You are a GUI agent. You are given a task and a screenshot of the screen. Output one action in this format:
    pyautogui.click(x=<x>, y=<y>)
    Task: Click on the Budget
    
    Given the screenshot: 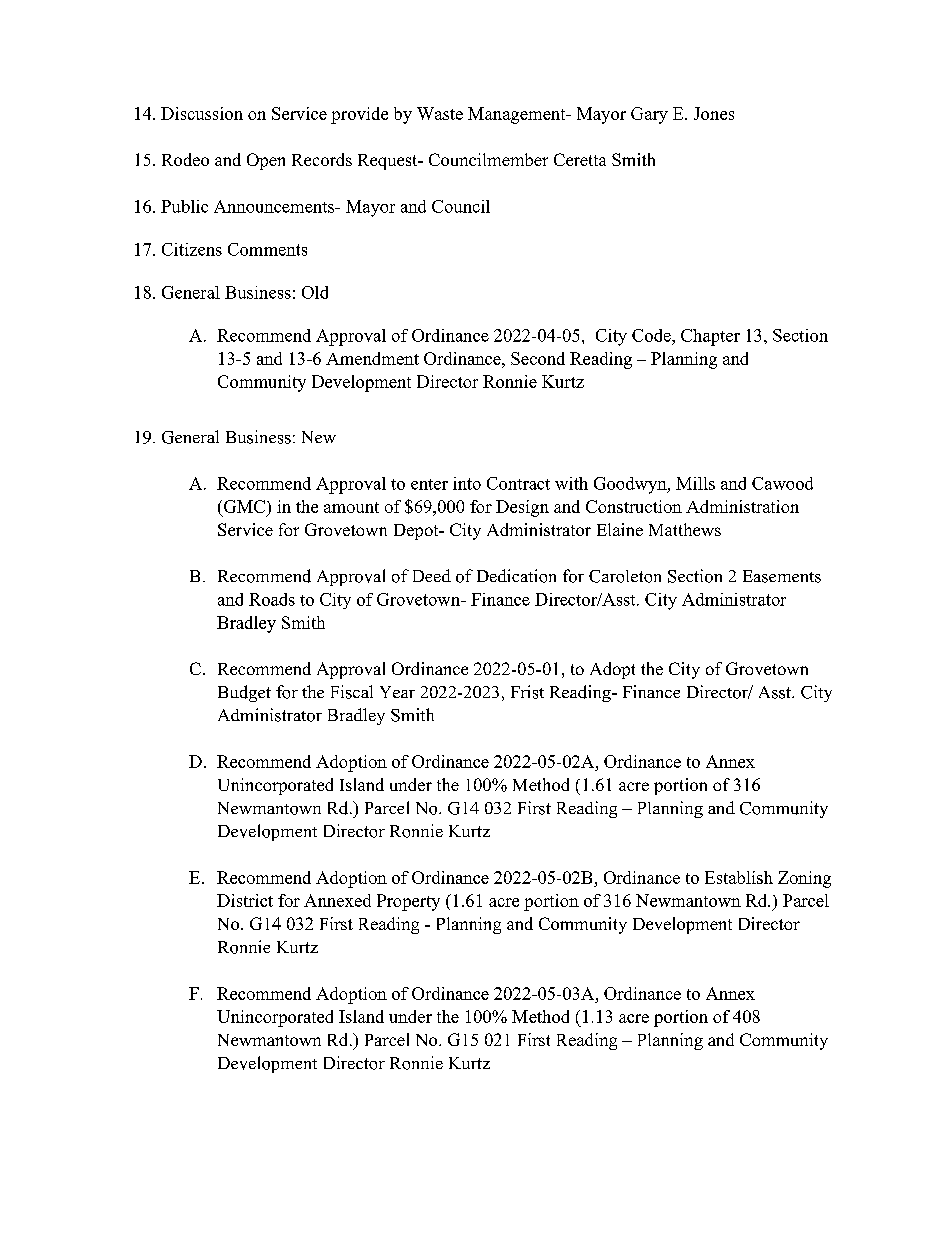 What is the action you would take?
    pyautogui.click(x=244, y=693)
